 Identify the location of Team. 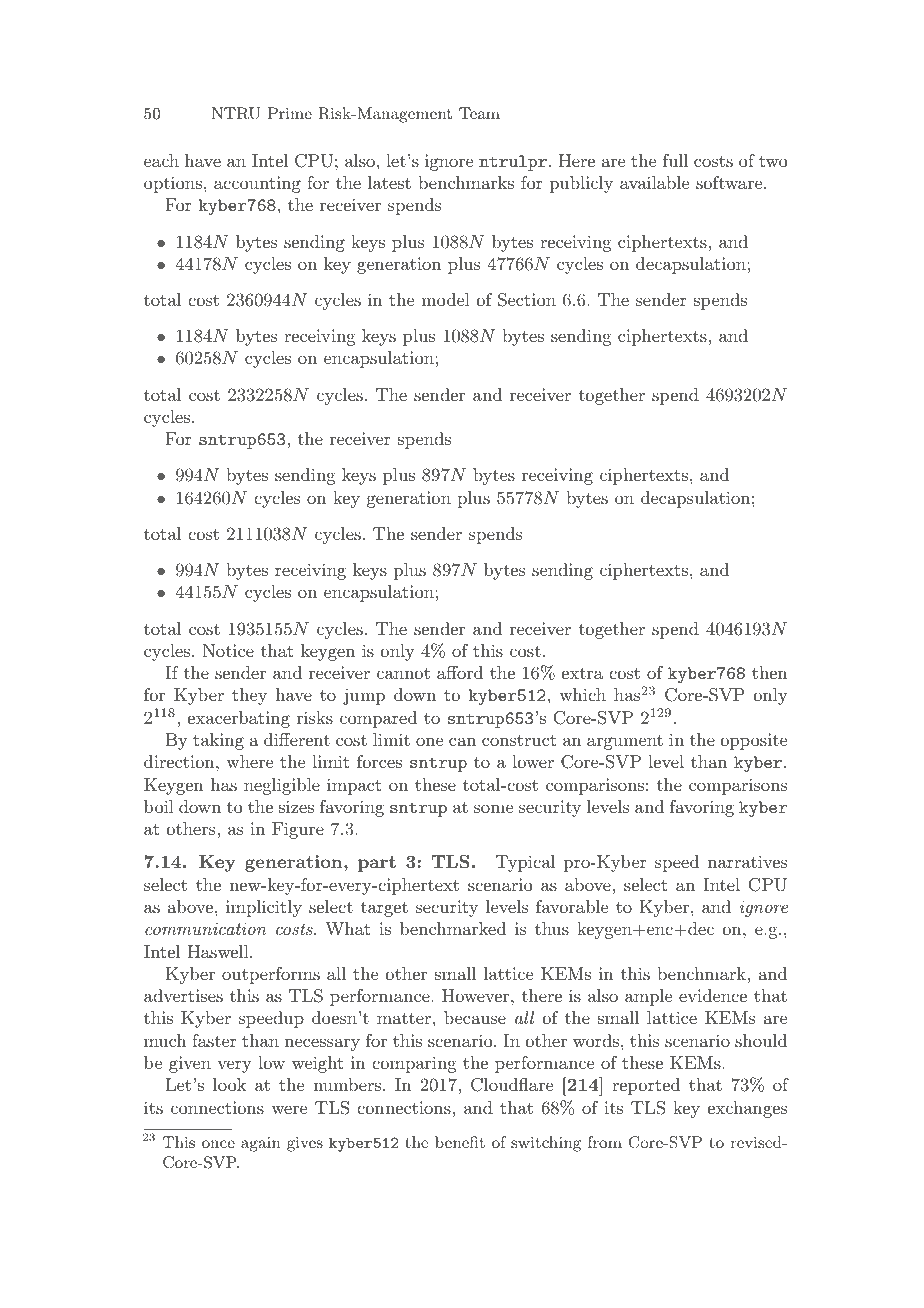
(479, 113).
